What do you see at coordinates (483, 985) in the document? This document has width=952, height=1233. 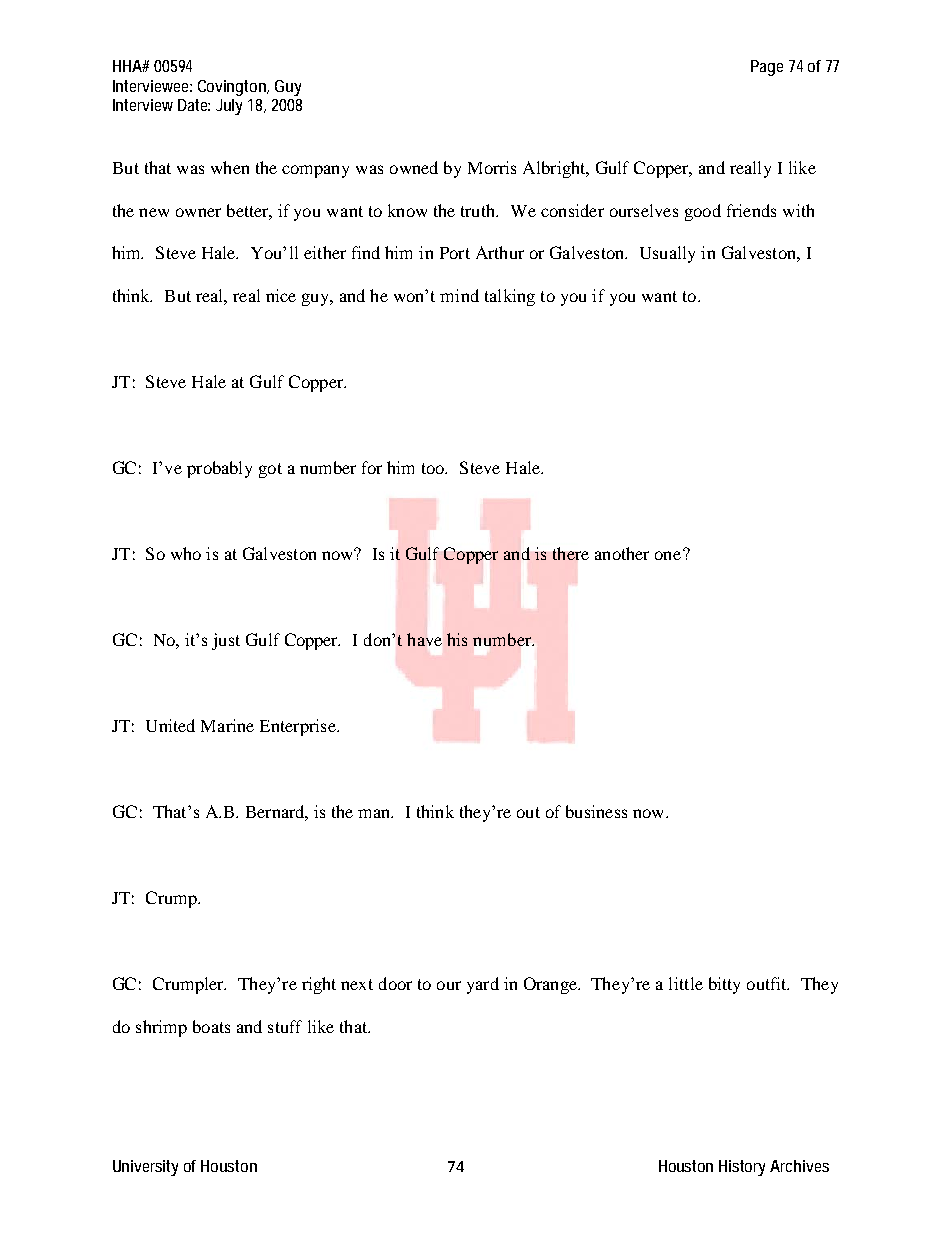 I see `yard` at bounding box center [483, 985].
